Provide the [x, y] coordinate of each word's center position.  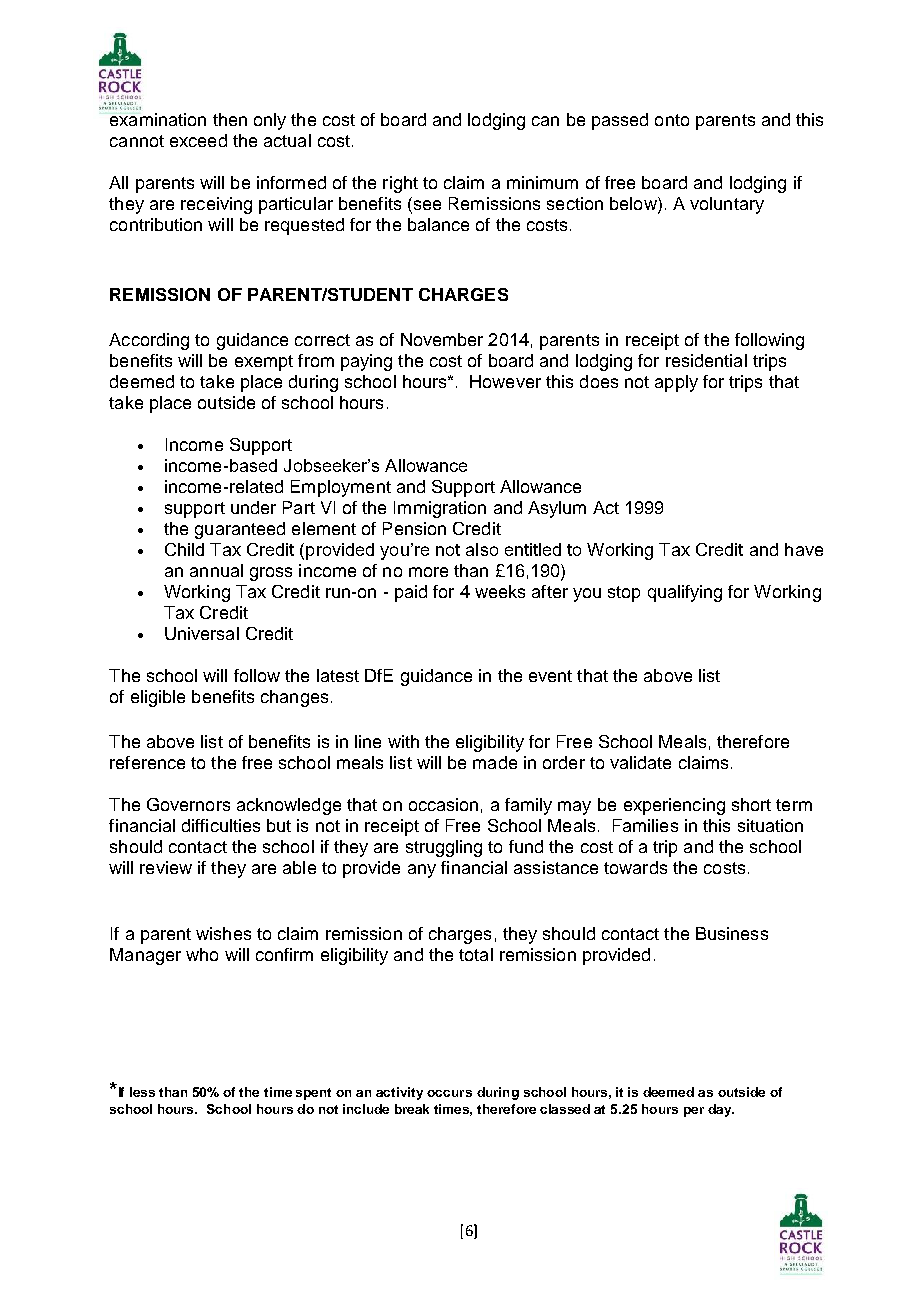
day [721, 1110]
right [400, 184]
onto [672, 120]
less [142, 1092]
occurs [449, 1093]
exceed [198, 140]
